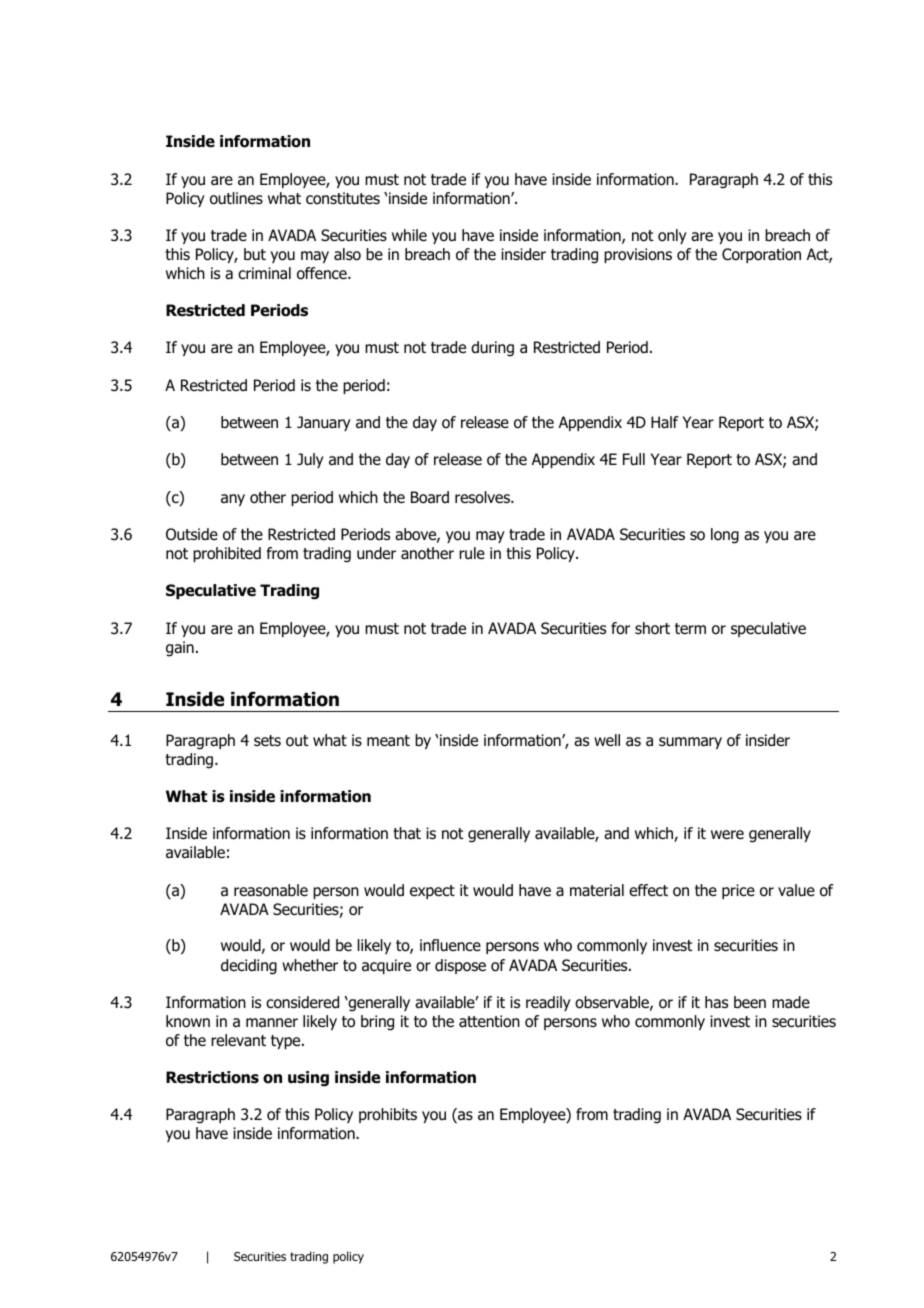 The image size is (924, 1308). I want to click on January, so click(324, 423).
